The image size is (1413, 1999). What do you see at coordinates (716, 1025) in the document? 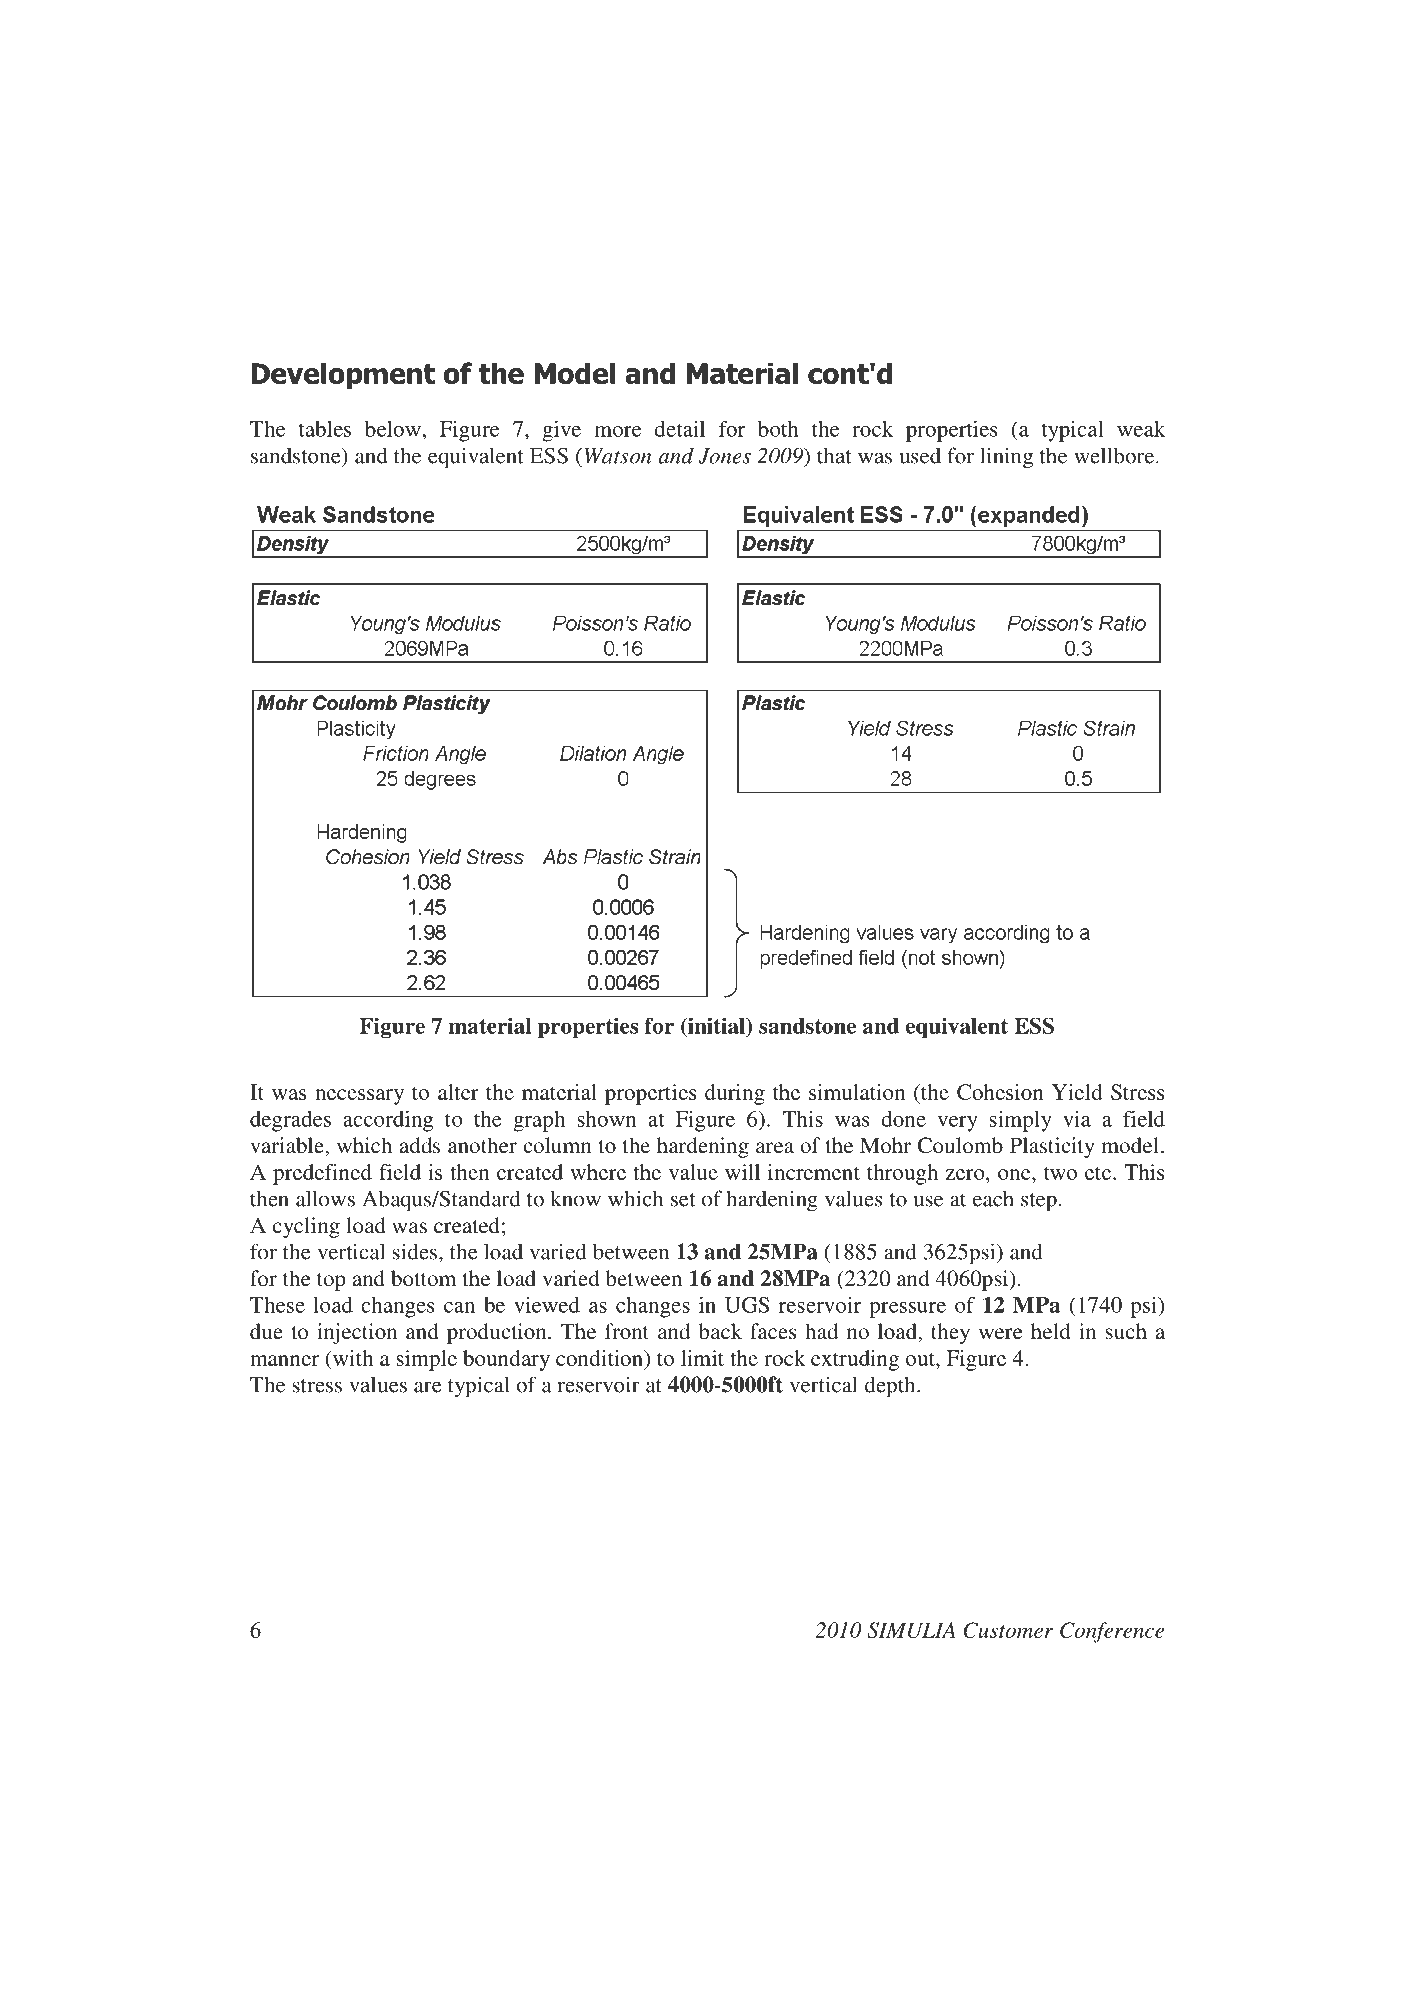
I see `initial` at bounding box center [716, 1025].
